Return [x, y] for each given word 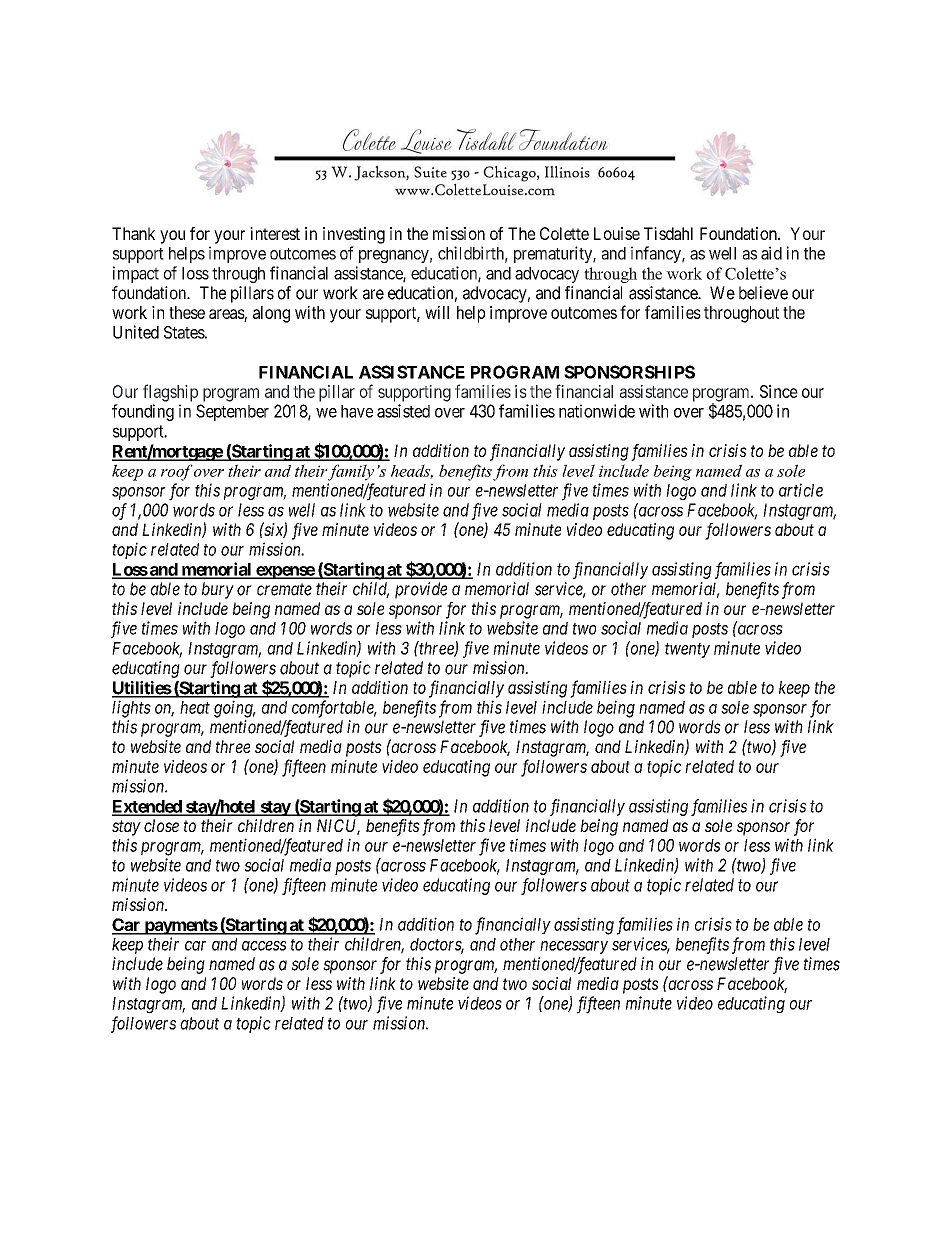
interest [275, 233]
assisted [403, 411]
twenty [687, 650]
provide [421, 590]
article [801, 490]
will [437, 312]
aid [771, 253]
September [232, 412]
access [264, 946]
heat [195, 707]
